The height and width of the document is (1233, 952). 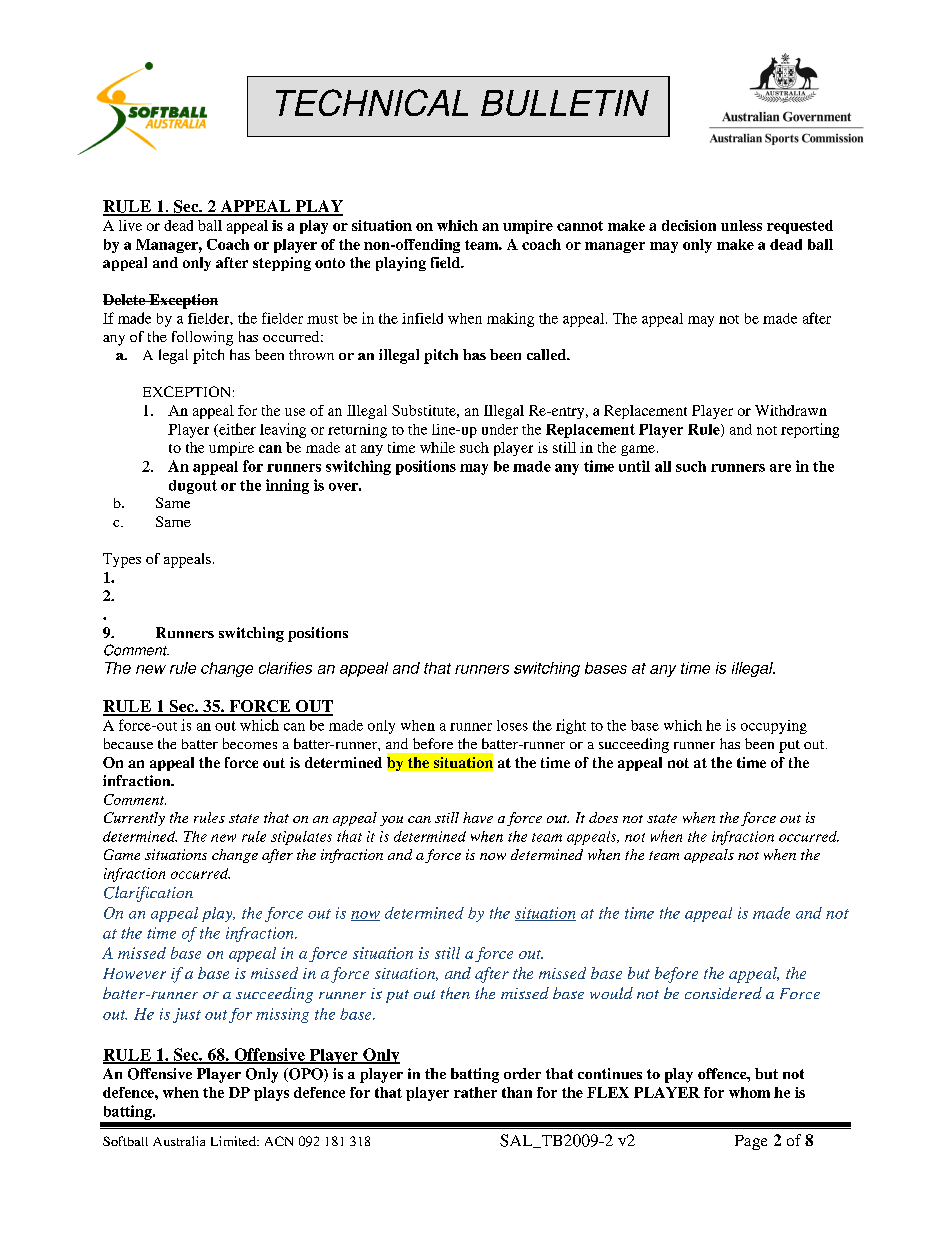 I want to click on while, so click(x=437, y=447).
